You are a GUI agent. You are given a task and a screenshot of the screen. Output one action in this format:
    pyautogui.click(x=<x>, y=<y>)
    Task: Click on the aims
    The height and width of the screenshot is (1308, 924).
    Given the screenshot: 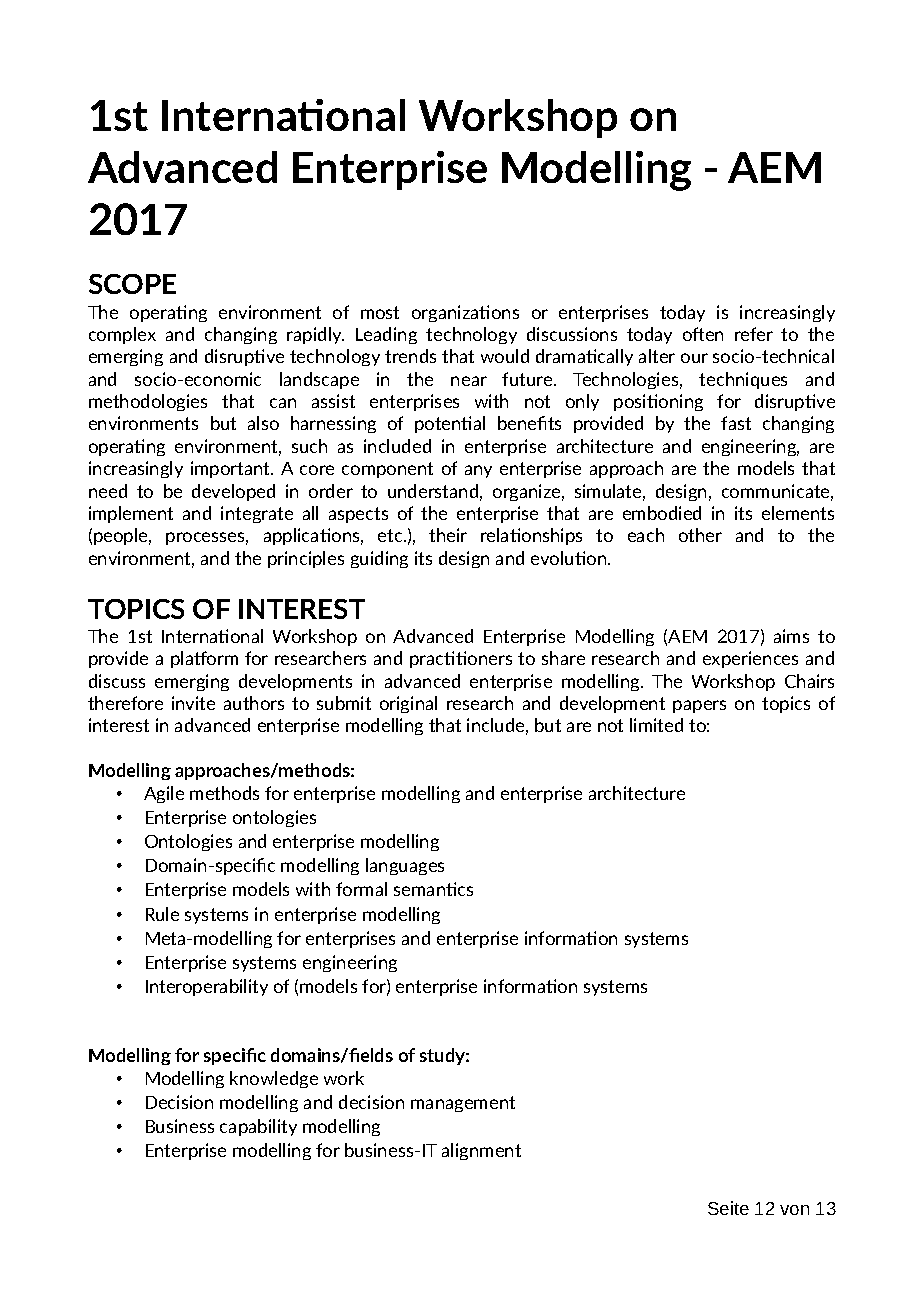 What is the action you would take?
    pyautogui.click(x=791, y=636)
